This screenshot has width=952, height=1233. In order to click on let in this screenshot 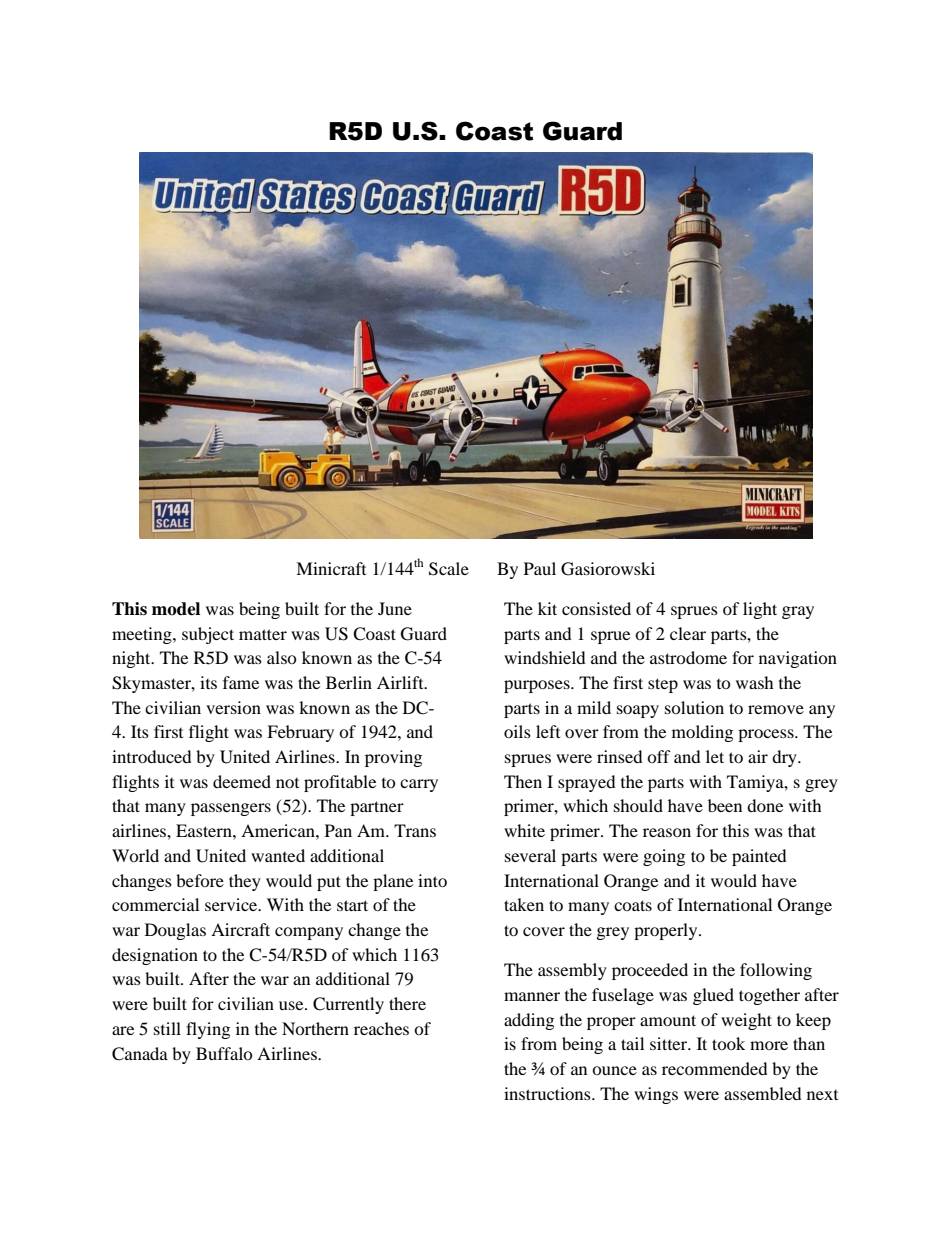, I will do `click(715, 756)`.
